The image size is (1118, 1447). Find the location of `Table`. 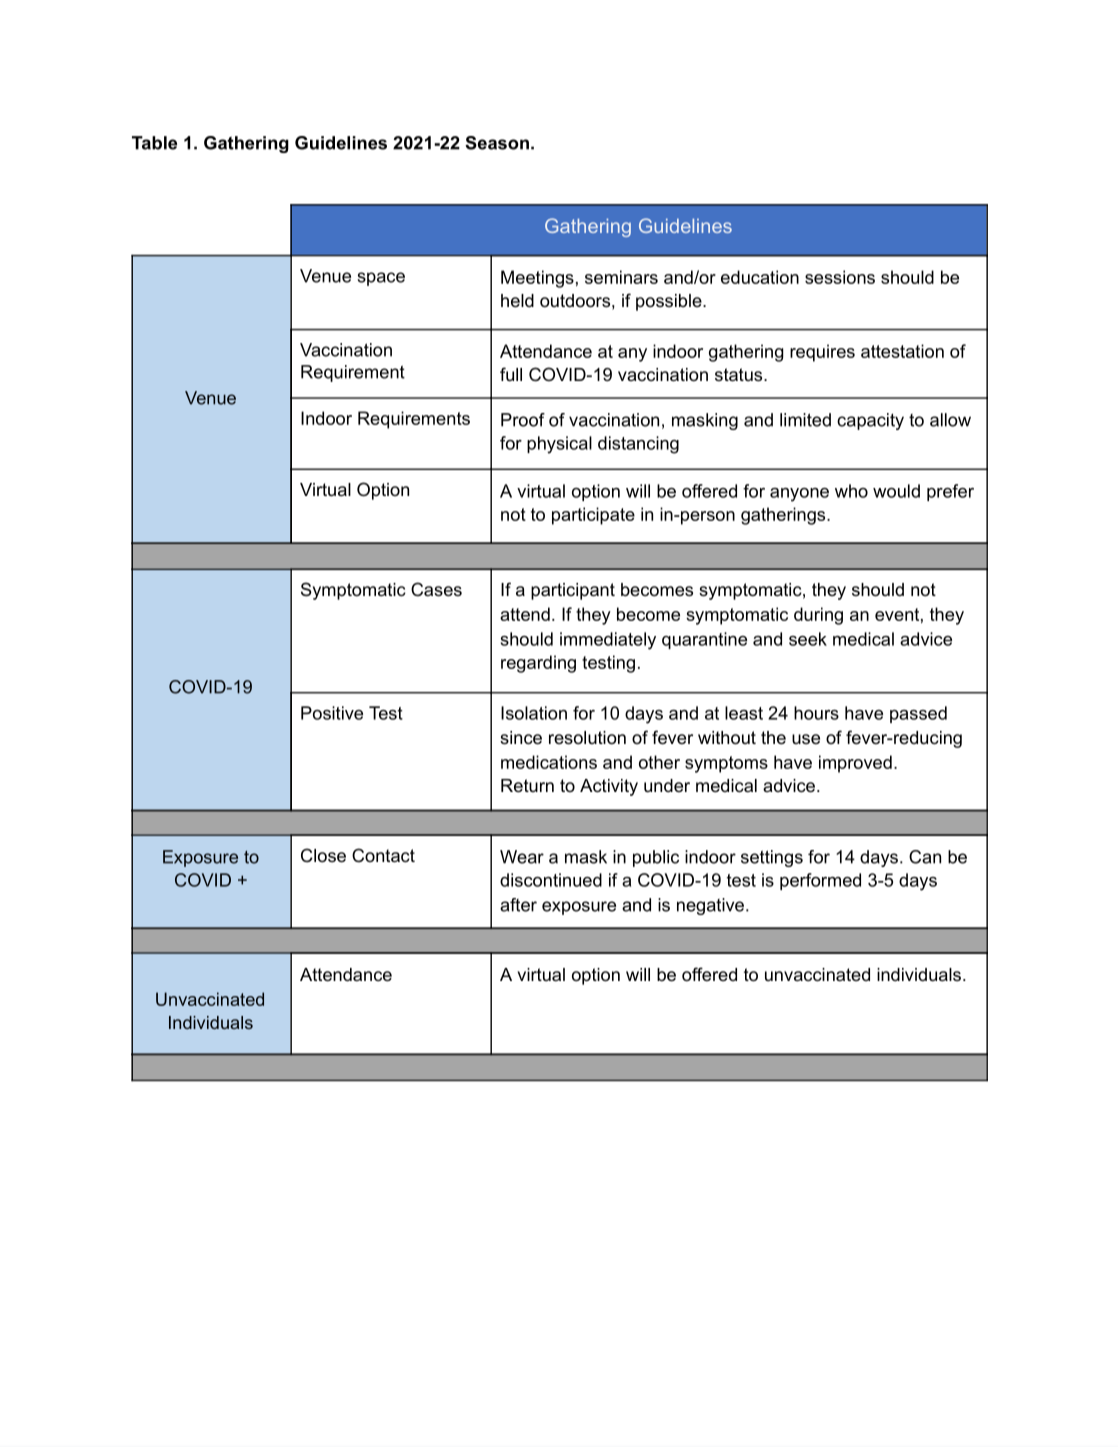

Table is located at coordinates (154, 143).
